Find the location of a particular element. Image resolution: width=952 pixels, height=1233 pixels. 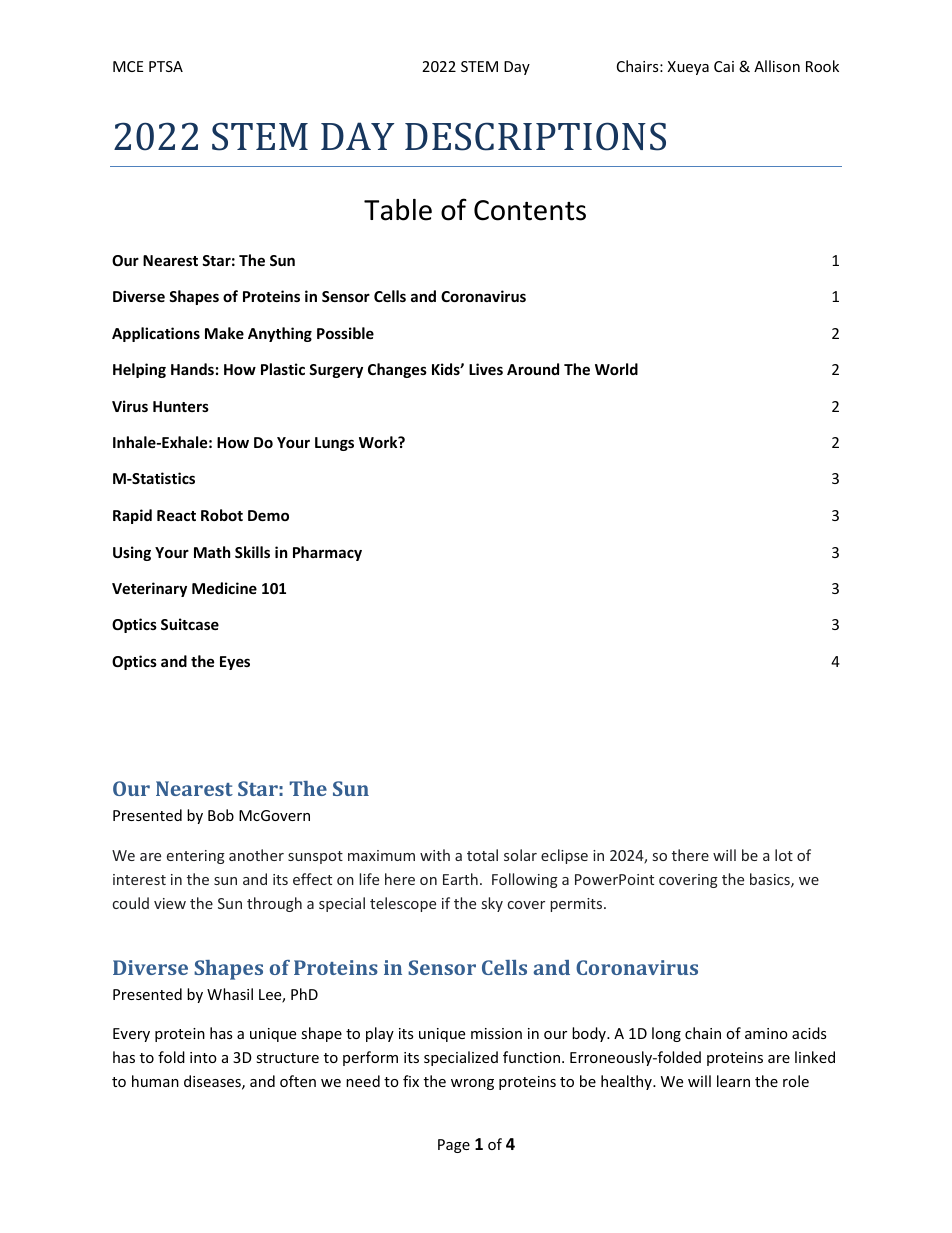

MCE is located at coordinates (128, 66).
